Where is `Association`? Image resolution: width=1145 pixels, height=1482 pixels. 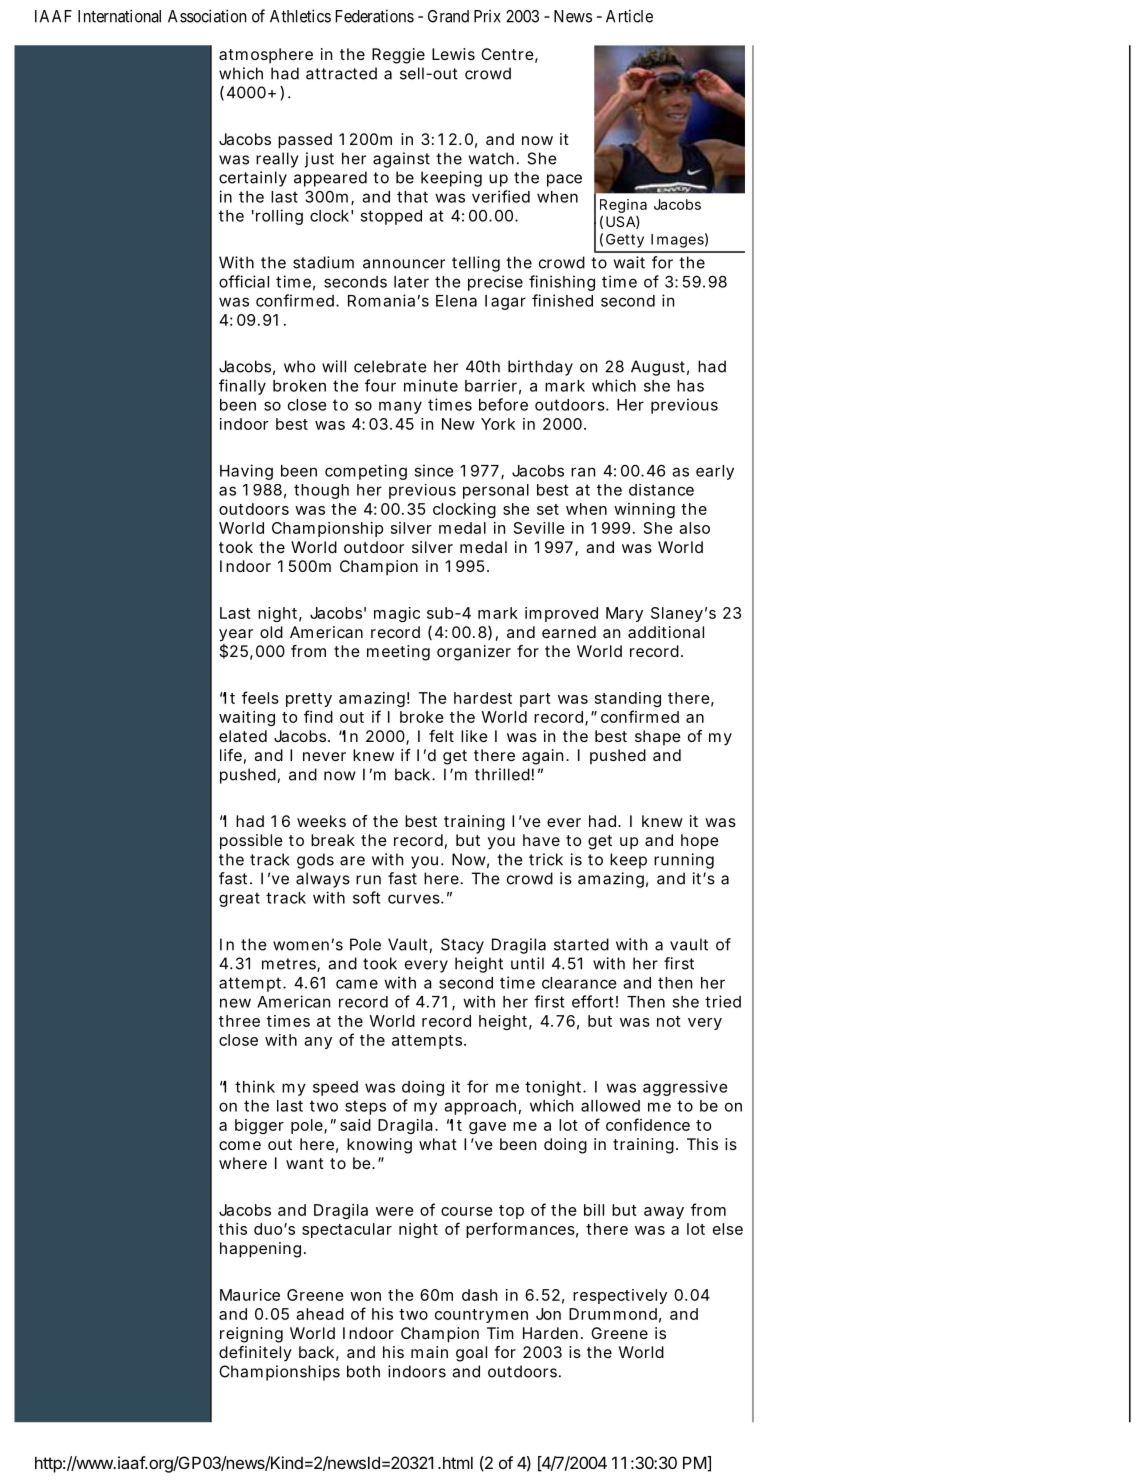
Association is located at coordinates (207, 16).
